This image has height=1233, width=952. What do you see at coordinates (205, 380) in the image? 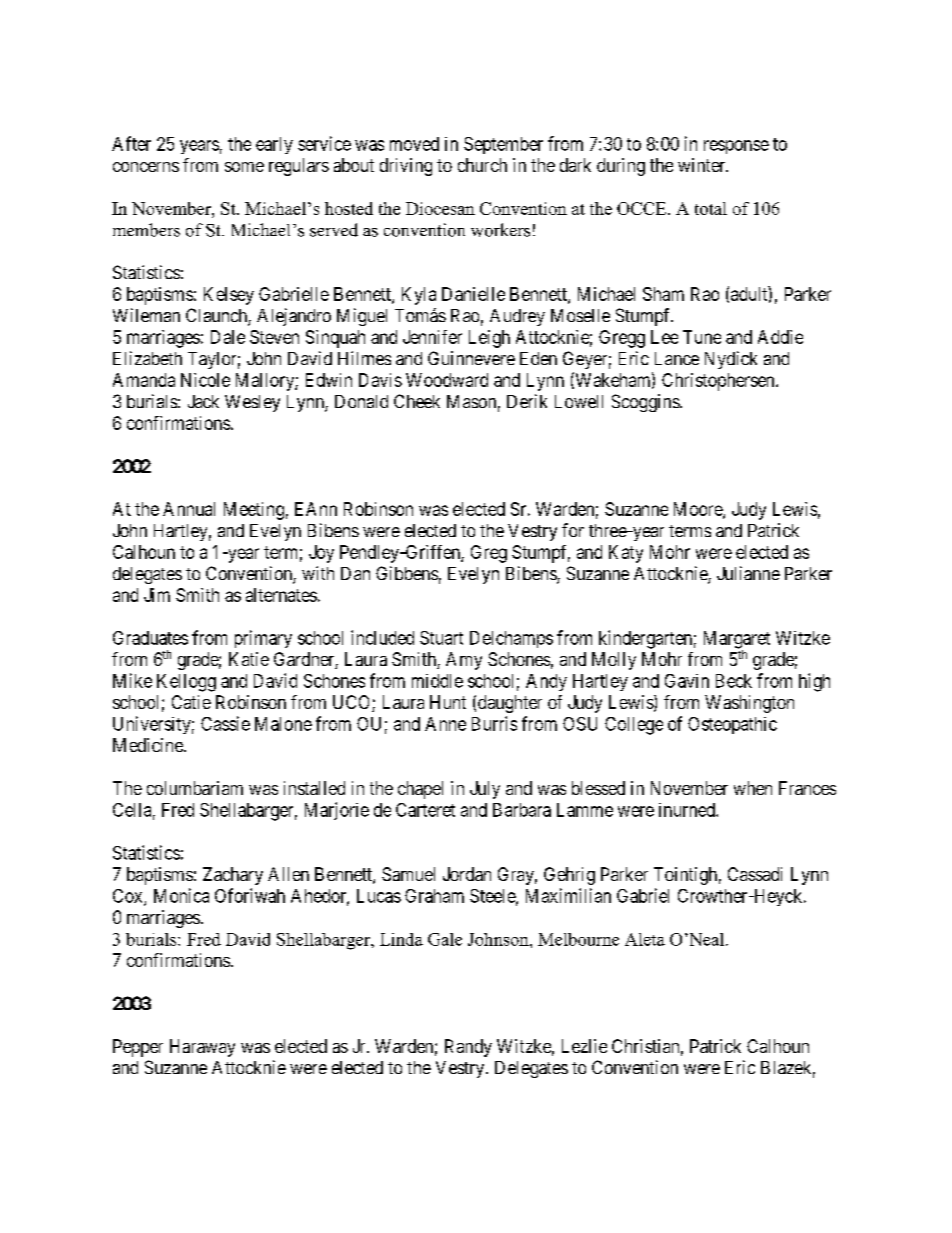
I see `Nicole` at bounding box center [205, 380].
